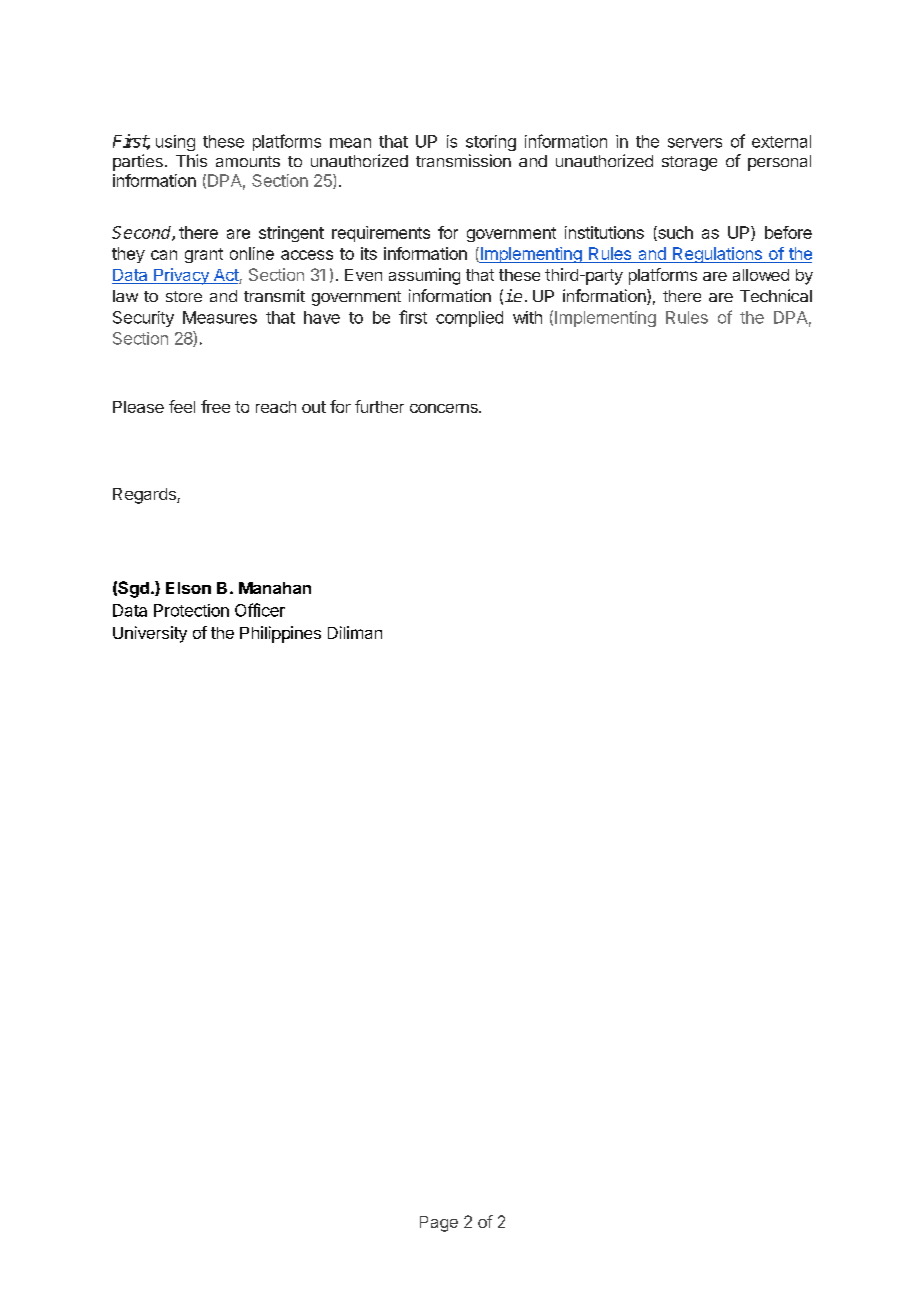  Describe the element at coordinates (260, 610) in the screenshot. I see `Officer` at that location.
